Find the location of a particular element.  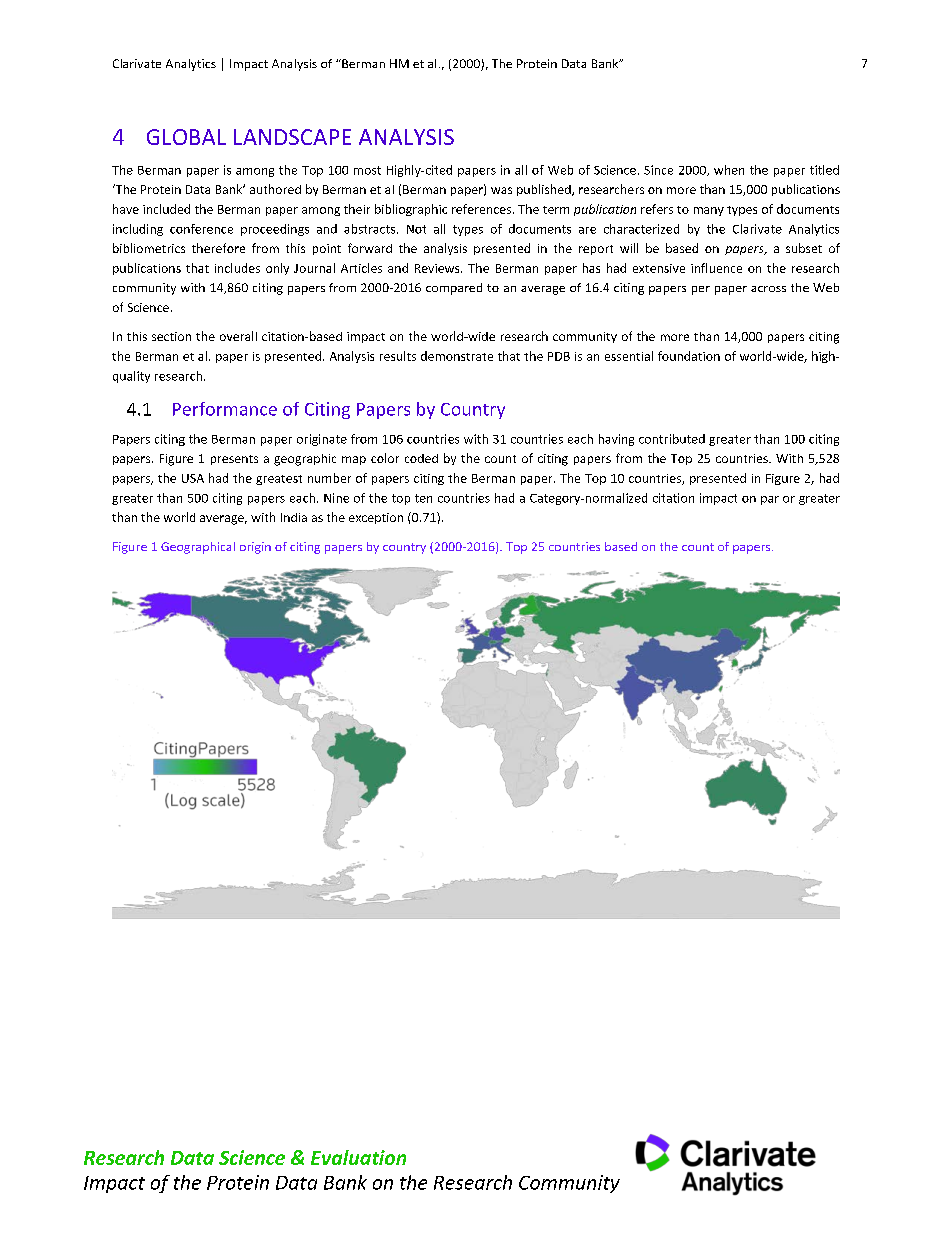

exception is located at coordinates (376, 518).
